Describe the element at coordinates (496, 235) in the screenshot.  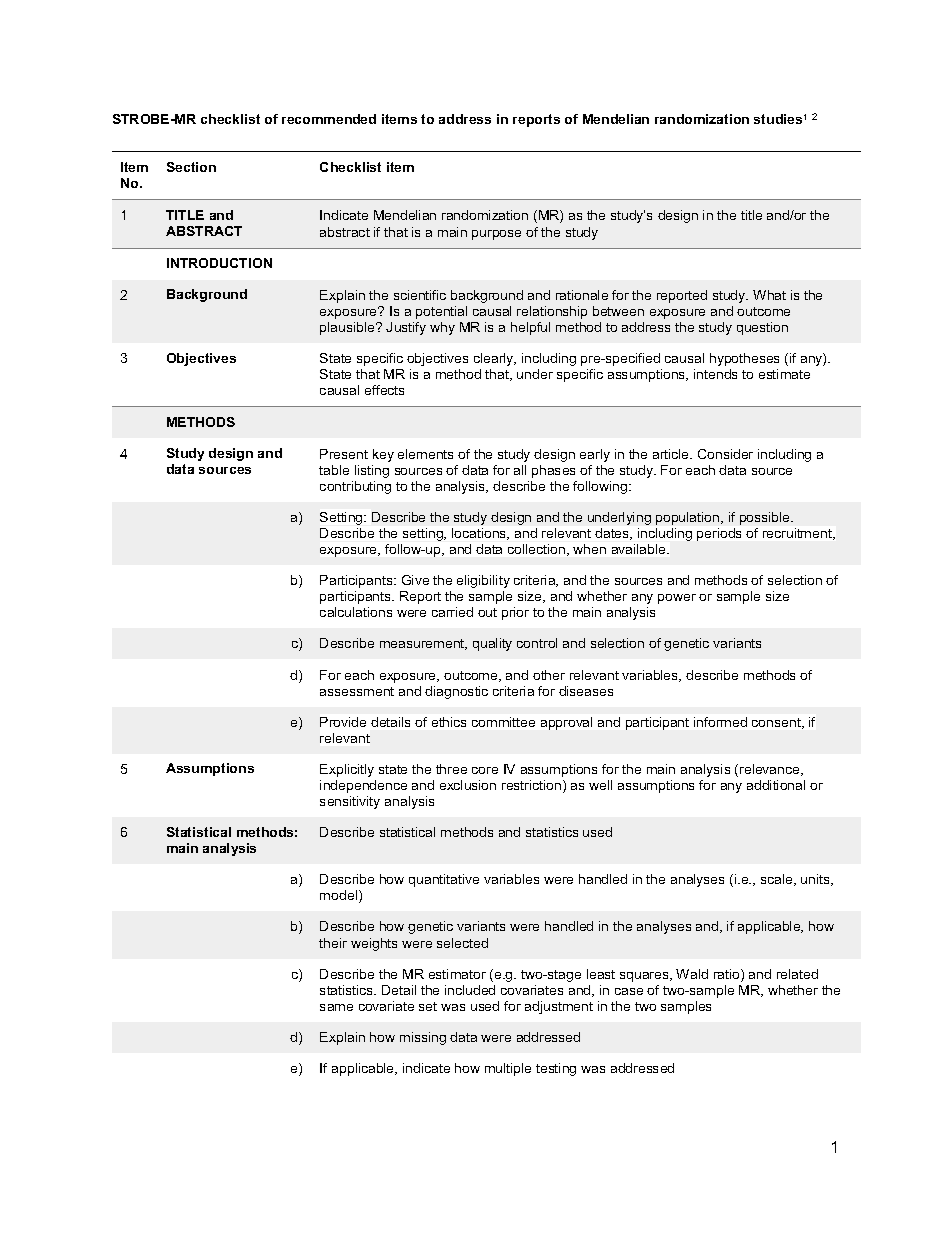
I see `purpose` at that location.
